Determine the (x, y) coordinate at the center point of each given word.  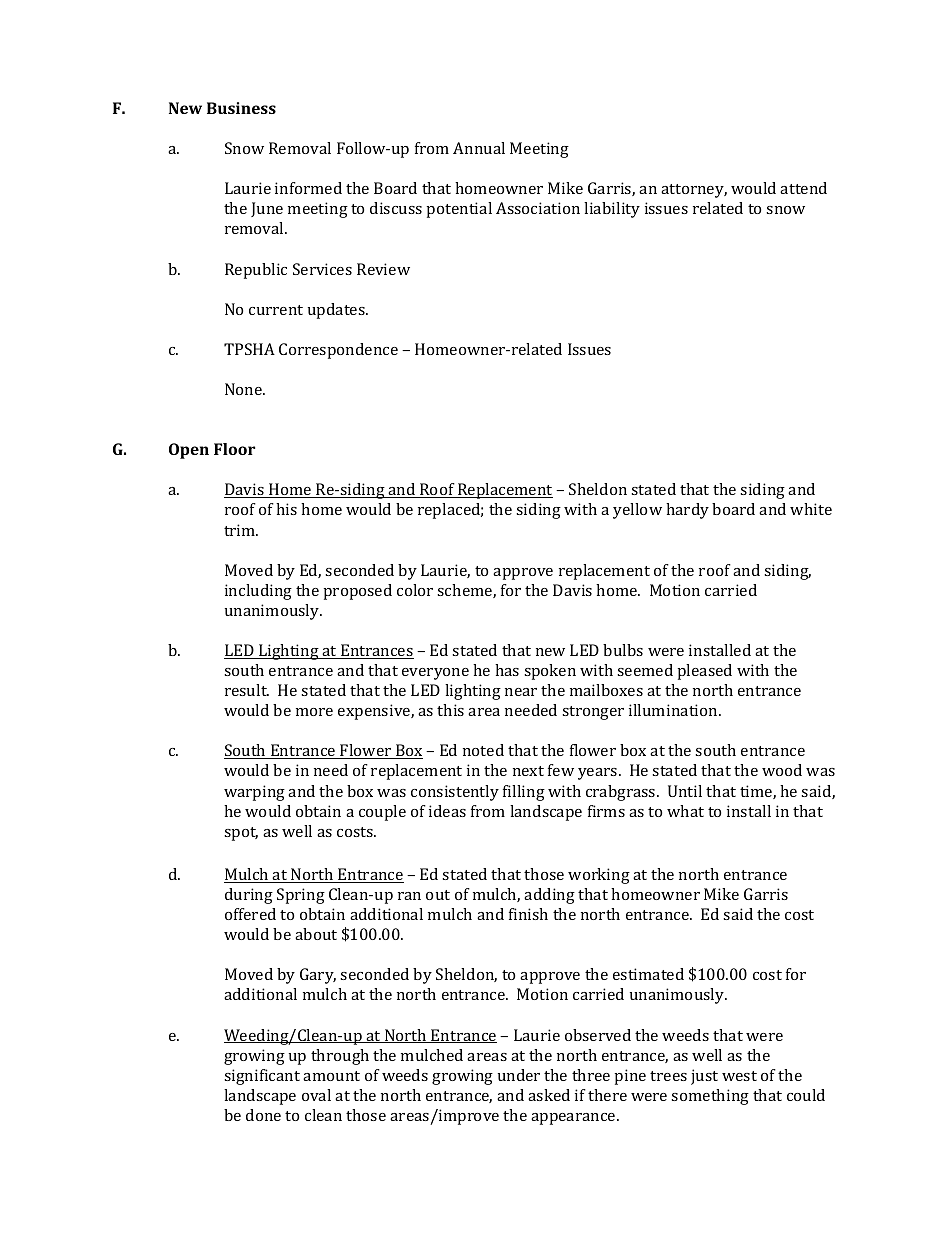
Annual (479, 148)
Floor (234, 449)
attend (803, 188)
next (528, 771)
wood (782, 770)
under (519, 1075)
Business (241, 108)
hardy (687, 511)
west (739, 1076)
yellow (637, 511)
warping (254, 793)
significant (262, 1077)
